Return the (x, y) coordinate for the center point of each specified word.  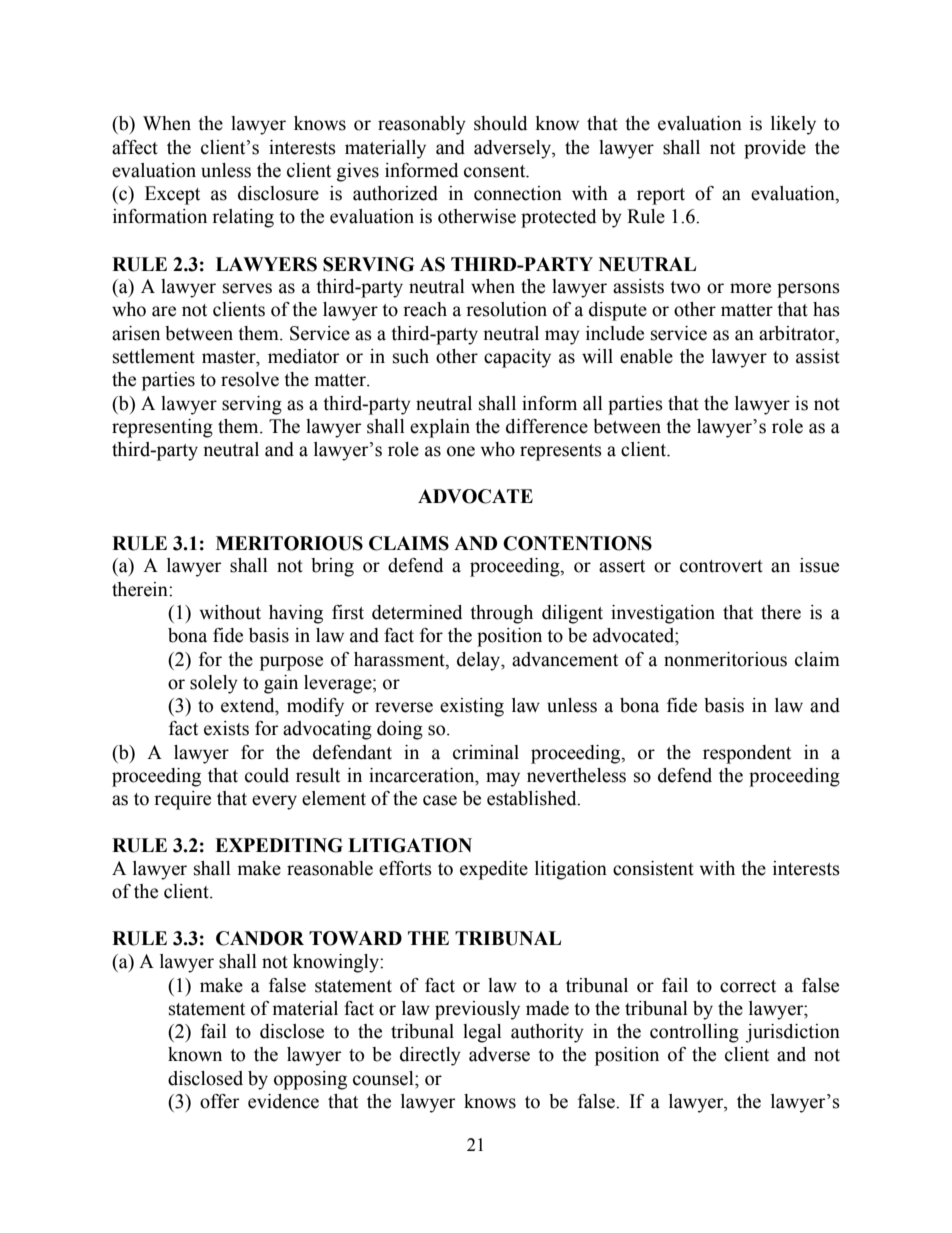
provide (775, 149)
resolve (250, 379)
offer (220, 1101)
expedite (494, 870)
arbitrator (798, 334)
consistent (653, 868)
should (500, 123)
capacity (517, 358)
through (501, 614)
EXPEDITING (279, 845)
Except (172, 195)
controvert (721, 566)
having (296, 614)
